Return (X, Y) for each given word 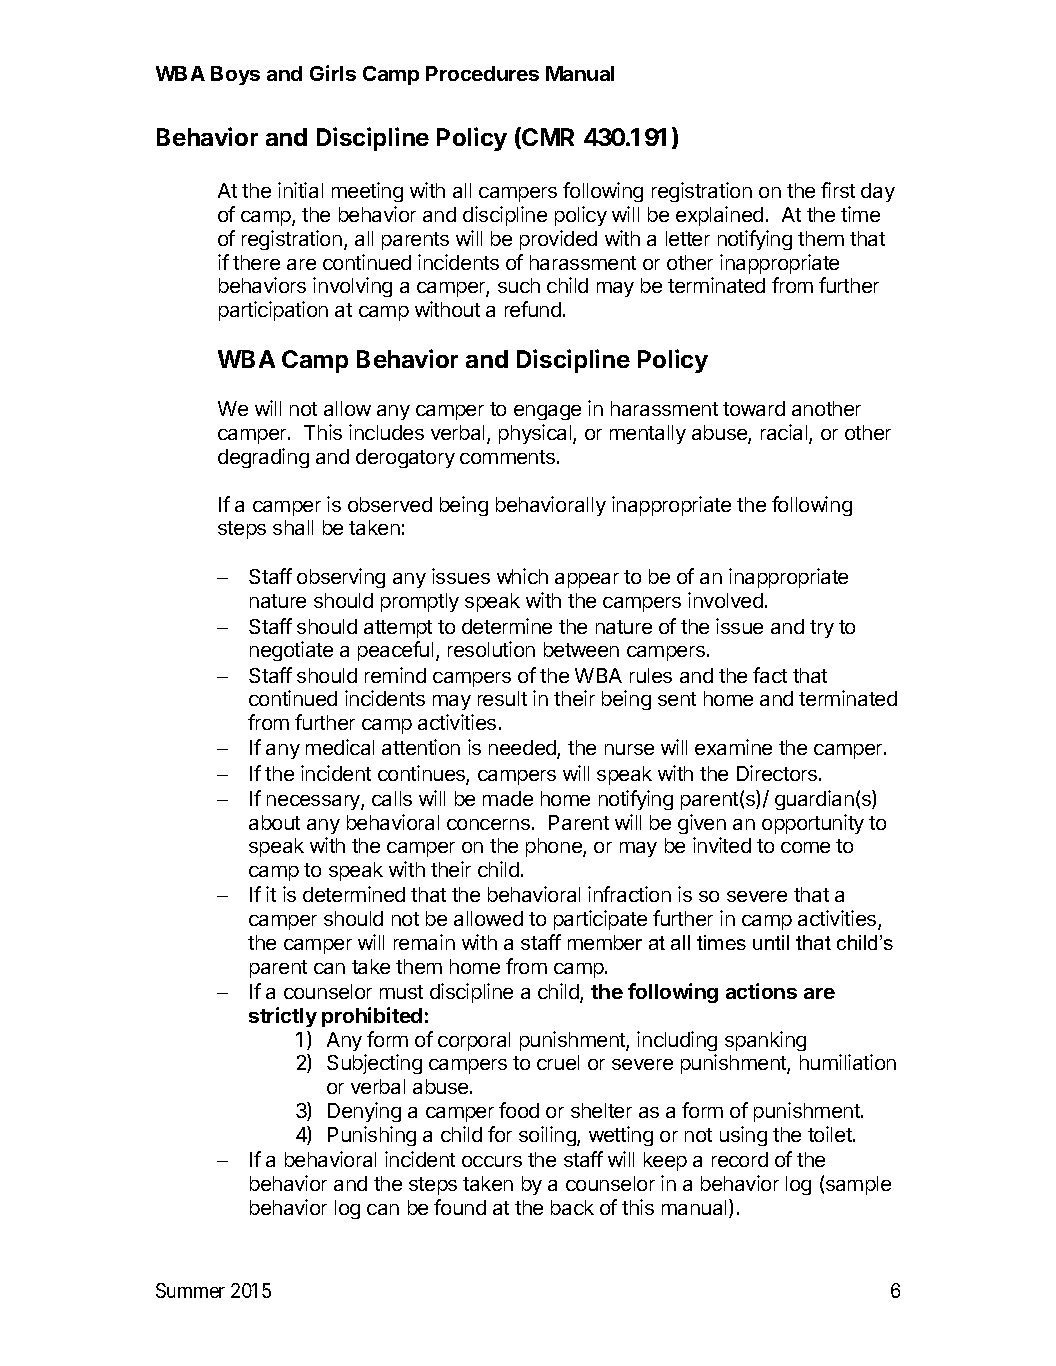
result (502, 698)
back (572, 1207)
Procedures (482, 73)
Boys (235, 75)
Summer (190, 1290)
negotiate (291, 651)
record (740, 1159)
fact (770, 675)
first (838, 190)
